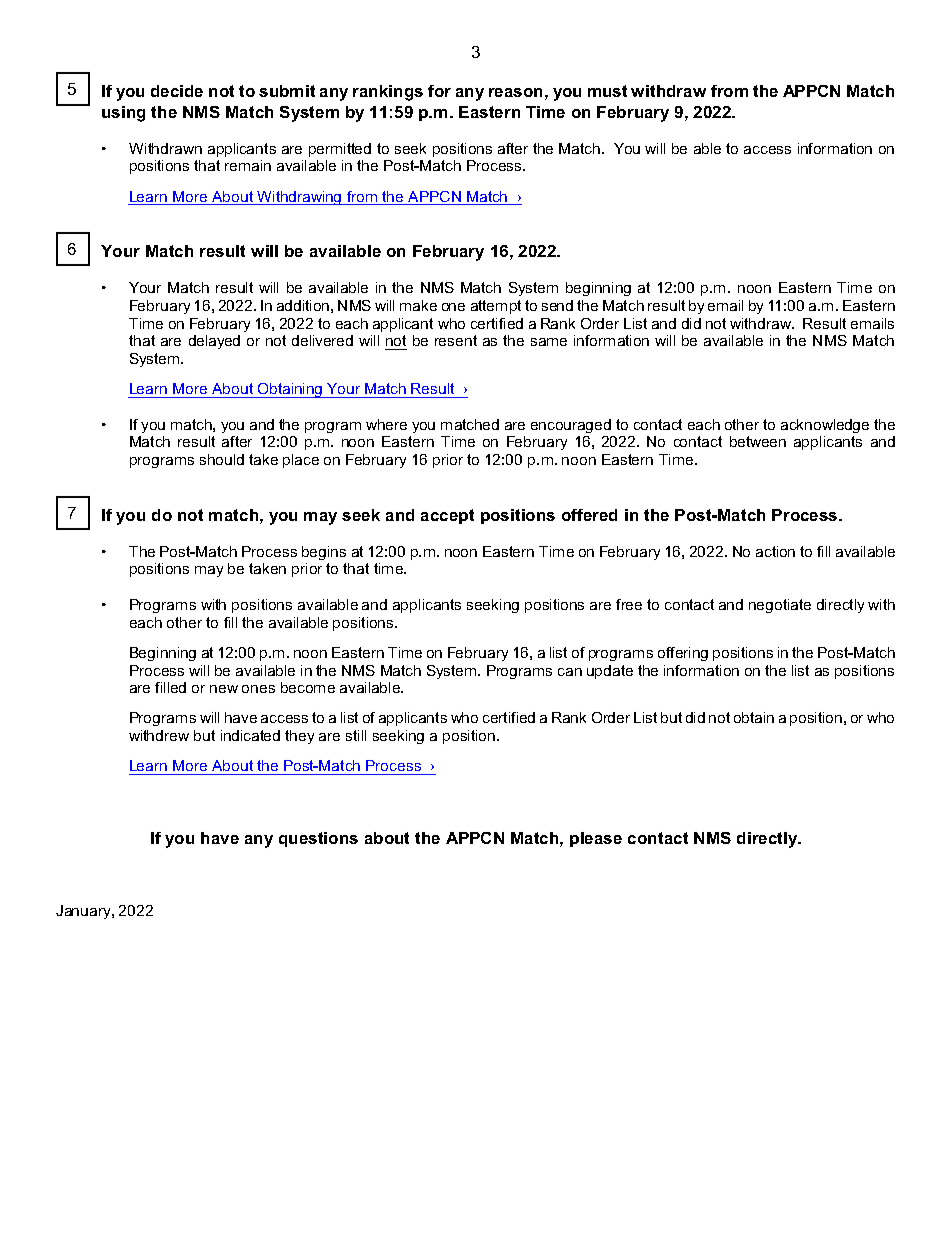 Image resolution: width=952 pixels, height=1233 pixels. What do you see at coordinates (758, 441) in the screenshot?
I see `between` at bounding box center [758, 441].
